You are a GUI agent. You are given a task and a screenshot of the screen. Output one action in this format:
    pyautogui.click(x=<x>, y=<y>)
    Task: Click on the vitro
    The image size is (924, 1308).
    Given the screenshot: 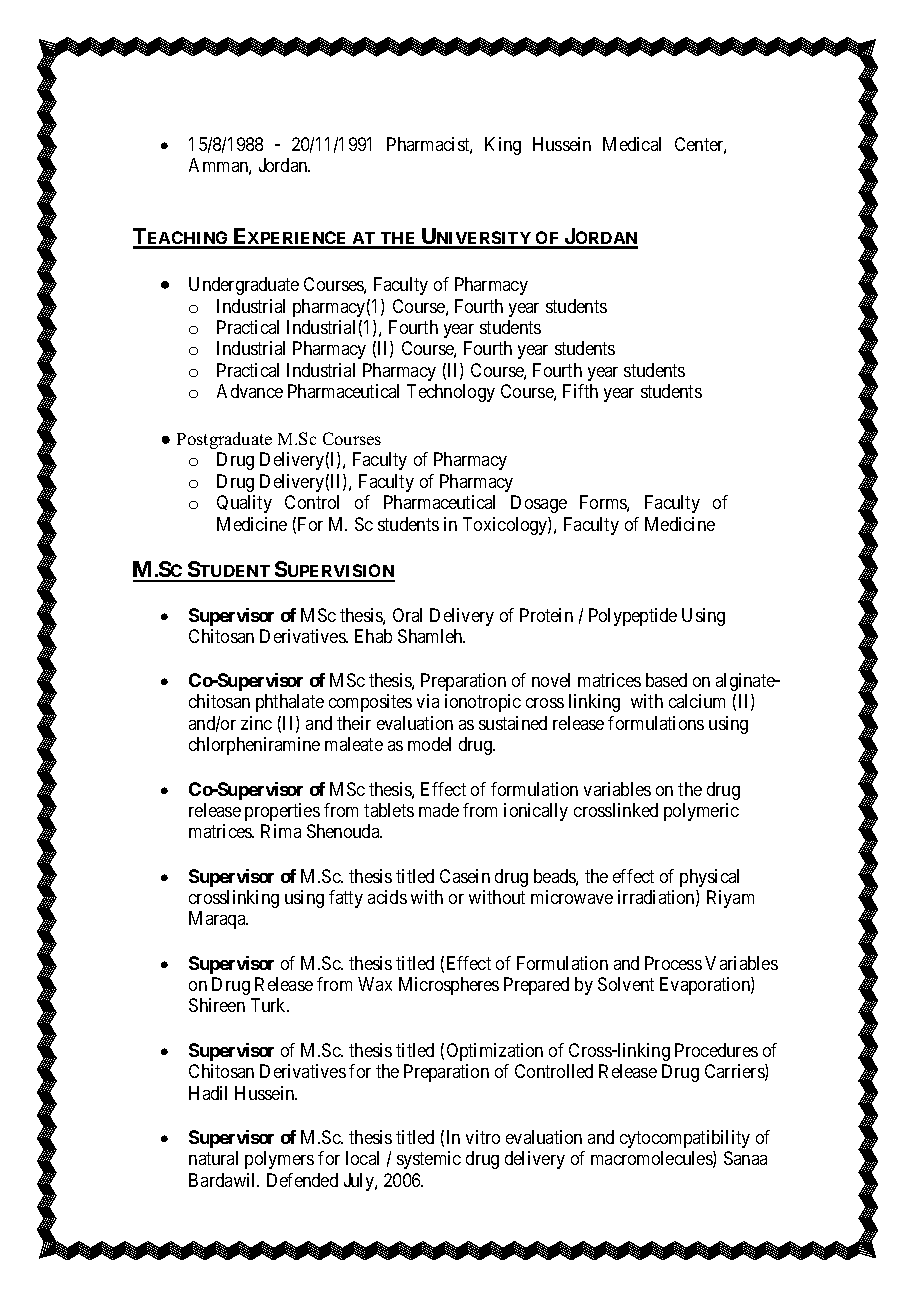 What is the action you would take?
    pyautogui.click(x=483, y=1137)
